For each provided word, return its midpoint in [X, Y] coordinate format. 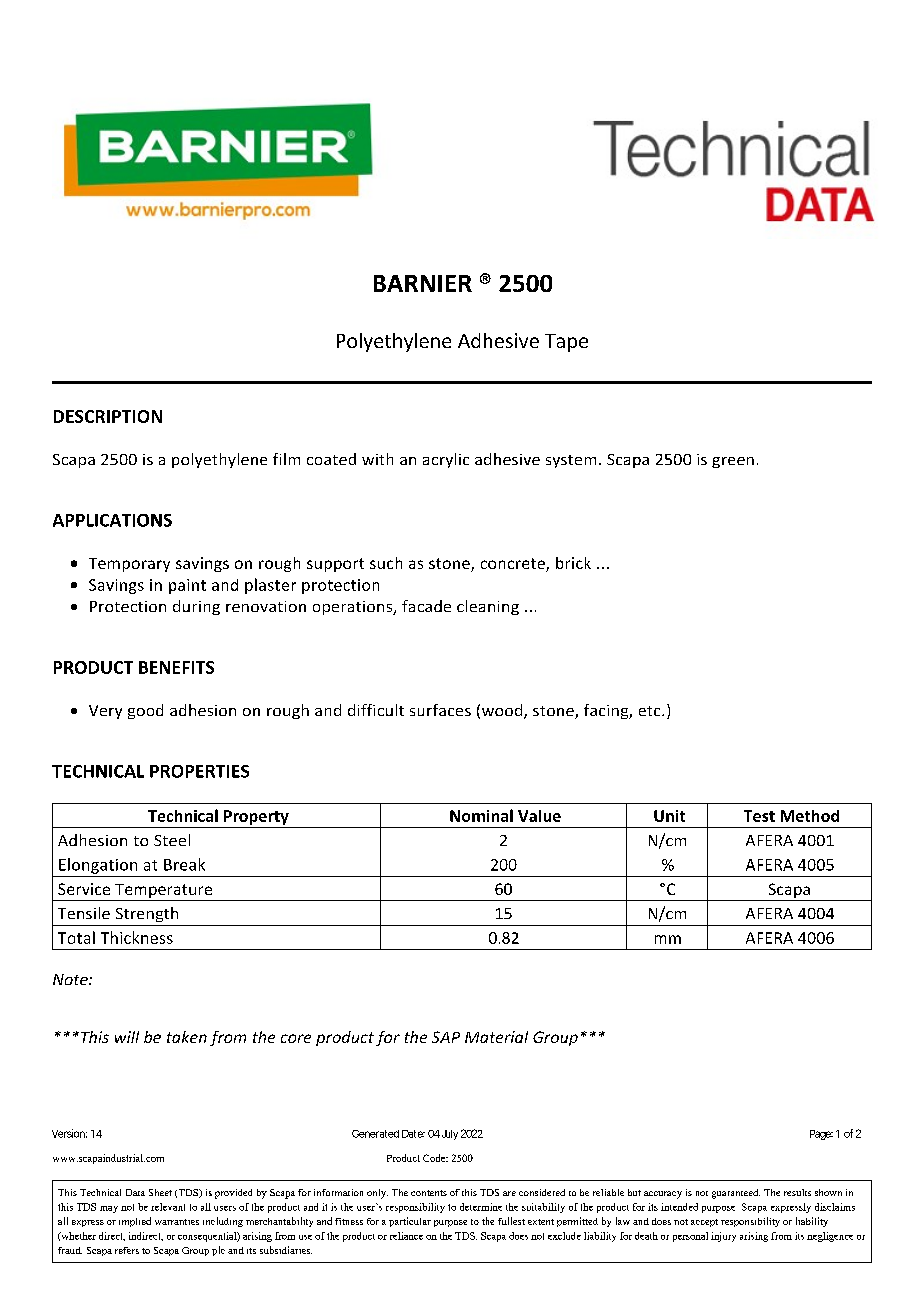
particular [410, 1222]
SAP [446, 1037]
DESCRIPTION [108, 416]
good [145, 711]
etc [651, 711]
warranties [177, 1222]
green [733, 462]
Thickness [137, 937]
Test [759, 816]
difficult [376, 710]
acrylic [446, 460]
